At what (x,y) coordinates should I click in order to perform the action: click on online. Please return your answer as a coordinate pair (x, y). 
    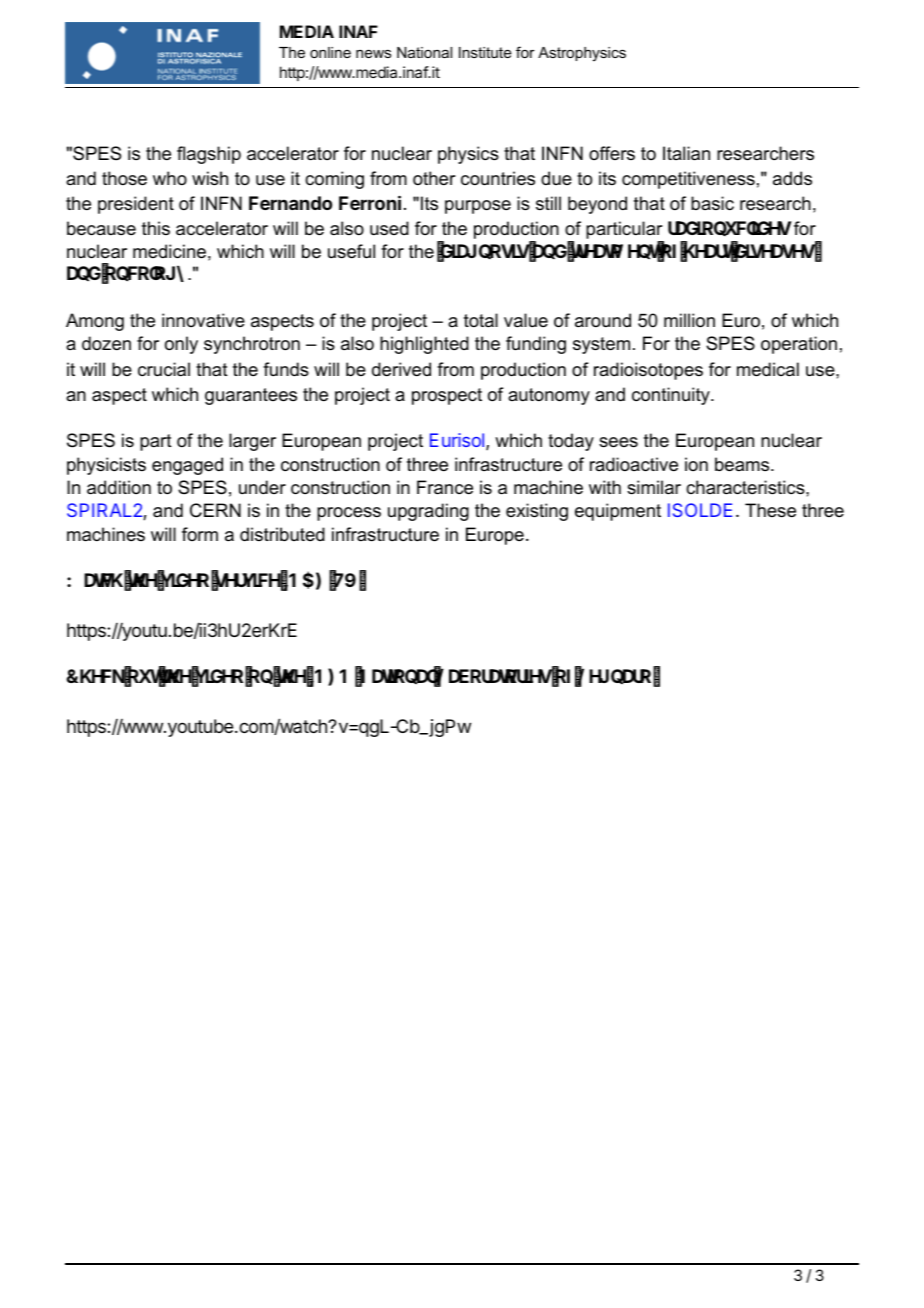
    Looking at the image, I should click on (330, 52).
